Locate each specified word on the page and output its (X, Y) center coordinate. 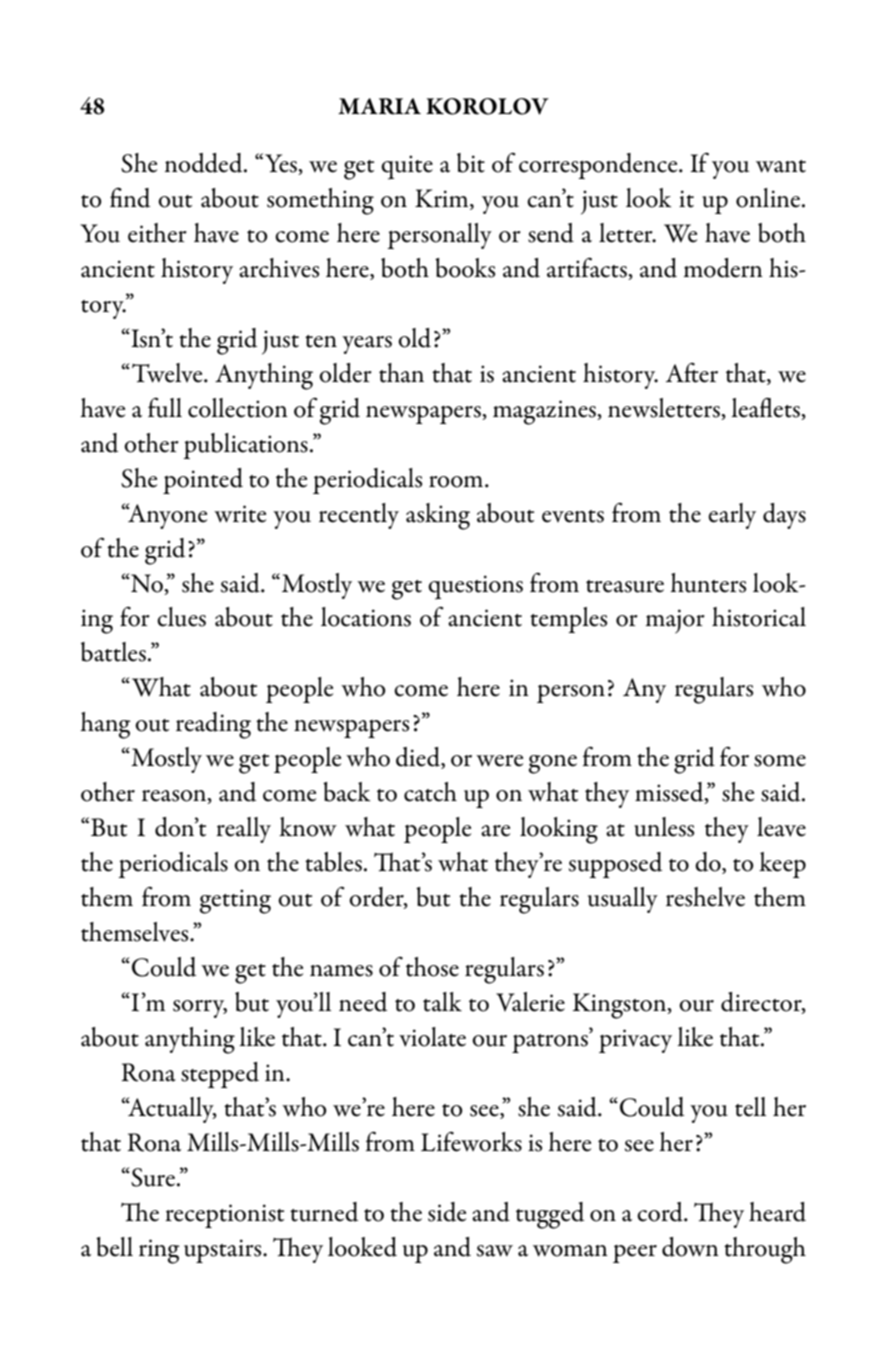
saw (495, 1251)
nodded (205, 163)
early (732, 516)
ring (159, 1251)
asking (438, 516)
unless (664, 827)
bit (471, 163)
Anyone (166, 516)
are (495, 831)
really (243, 830)
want (781, 166)
